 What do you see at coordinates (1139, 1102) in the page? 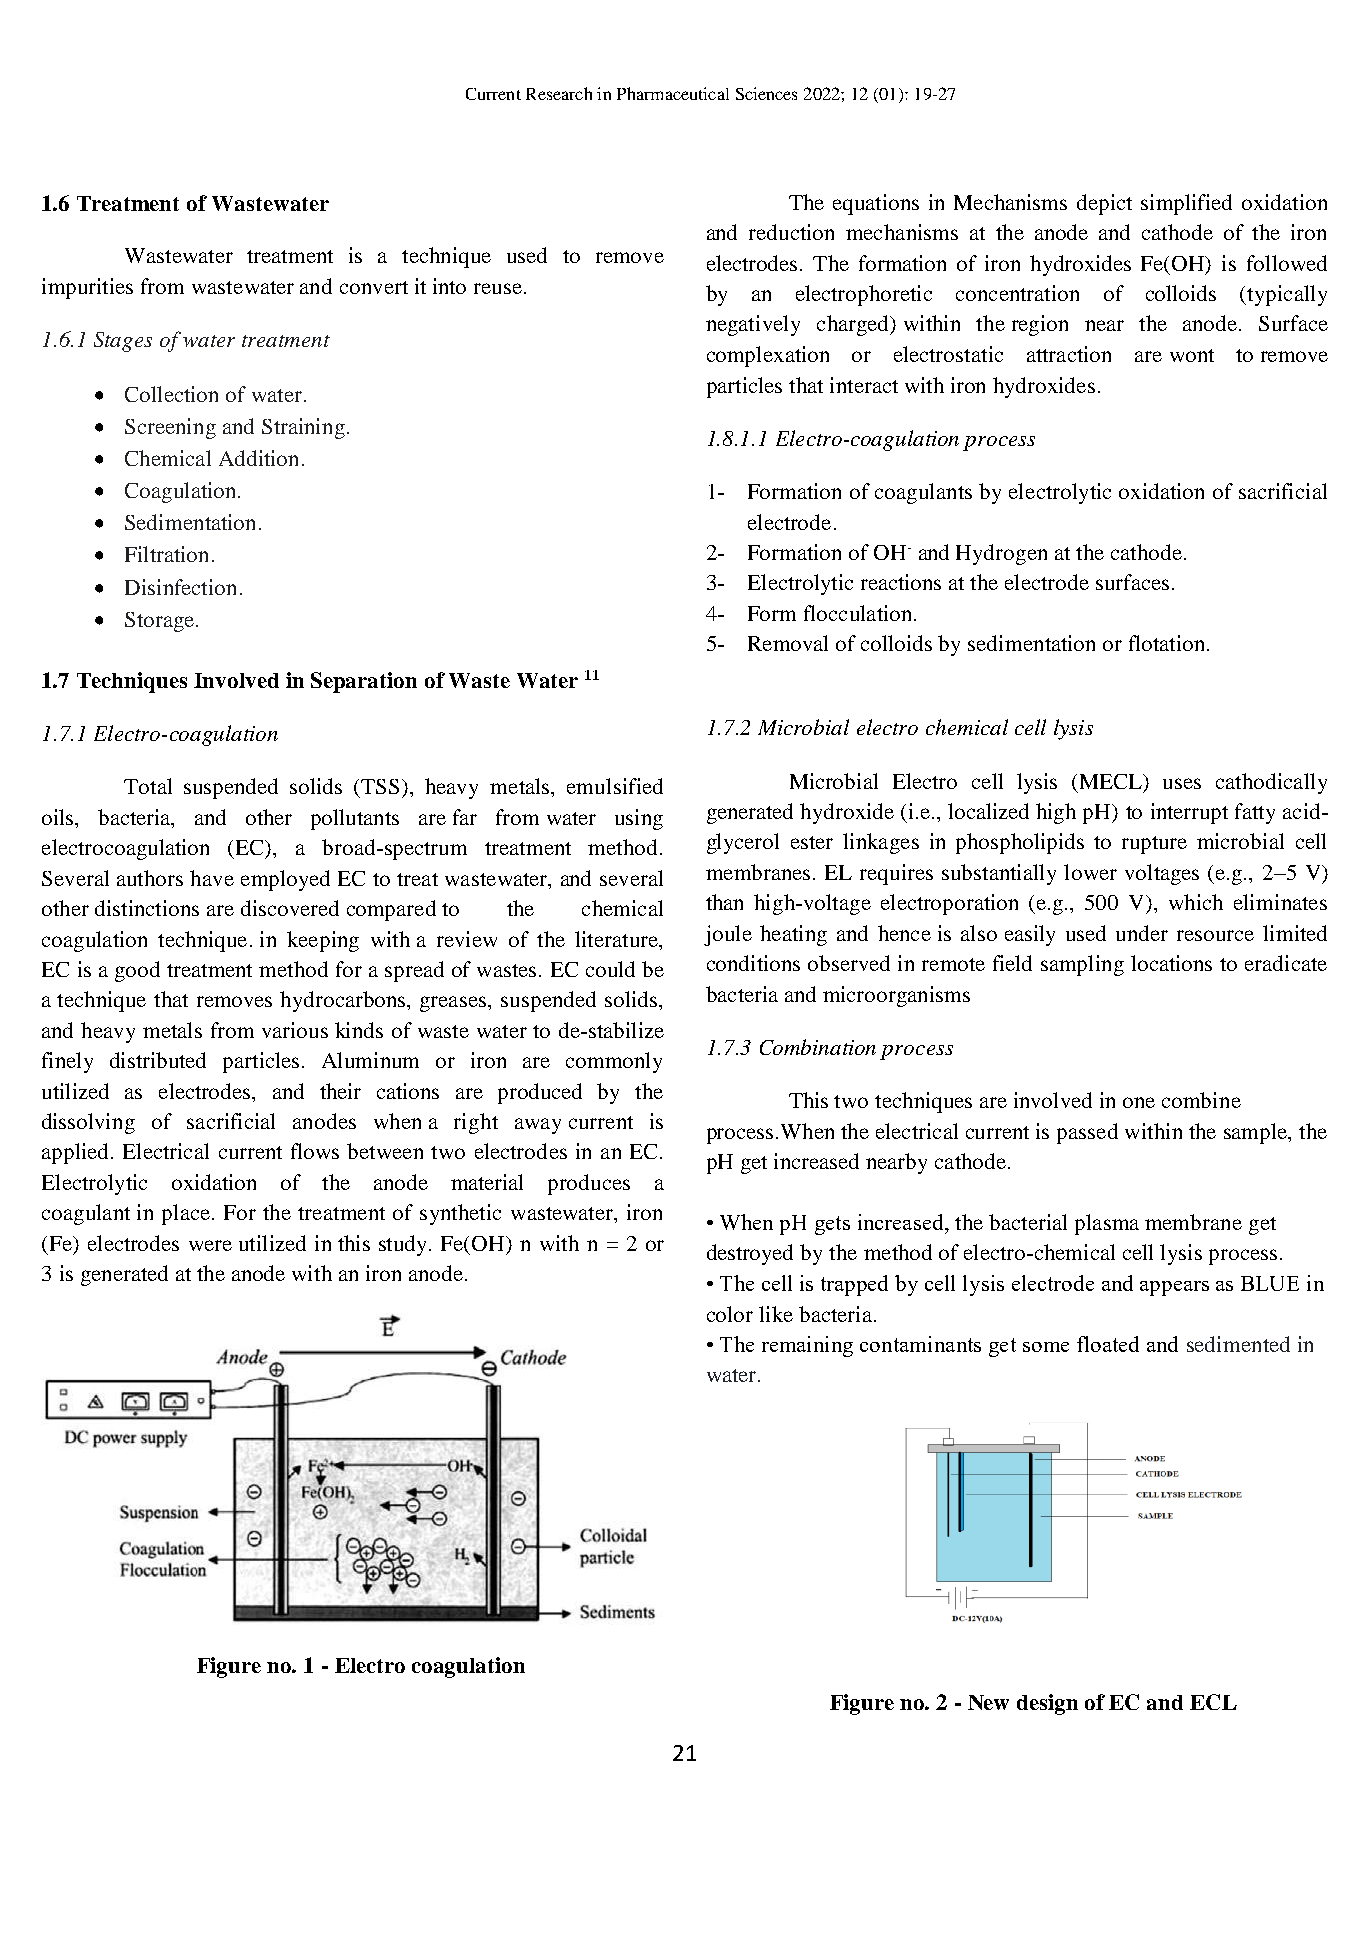
I see `one` at bounding box center [1139, 1102].
